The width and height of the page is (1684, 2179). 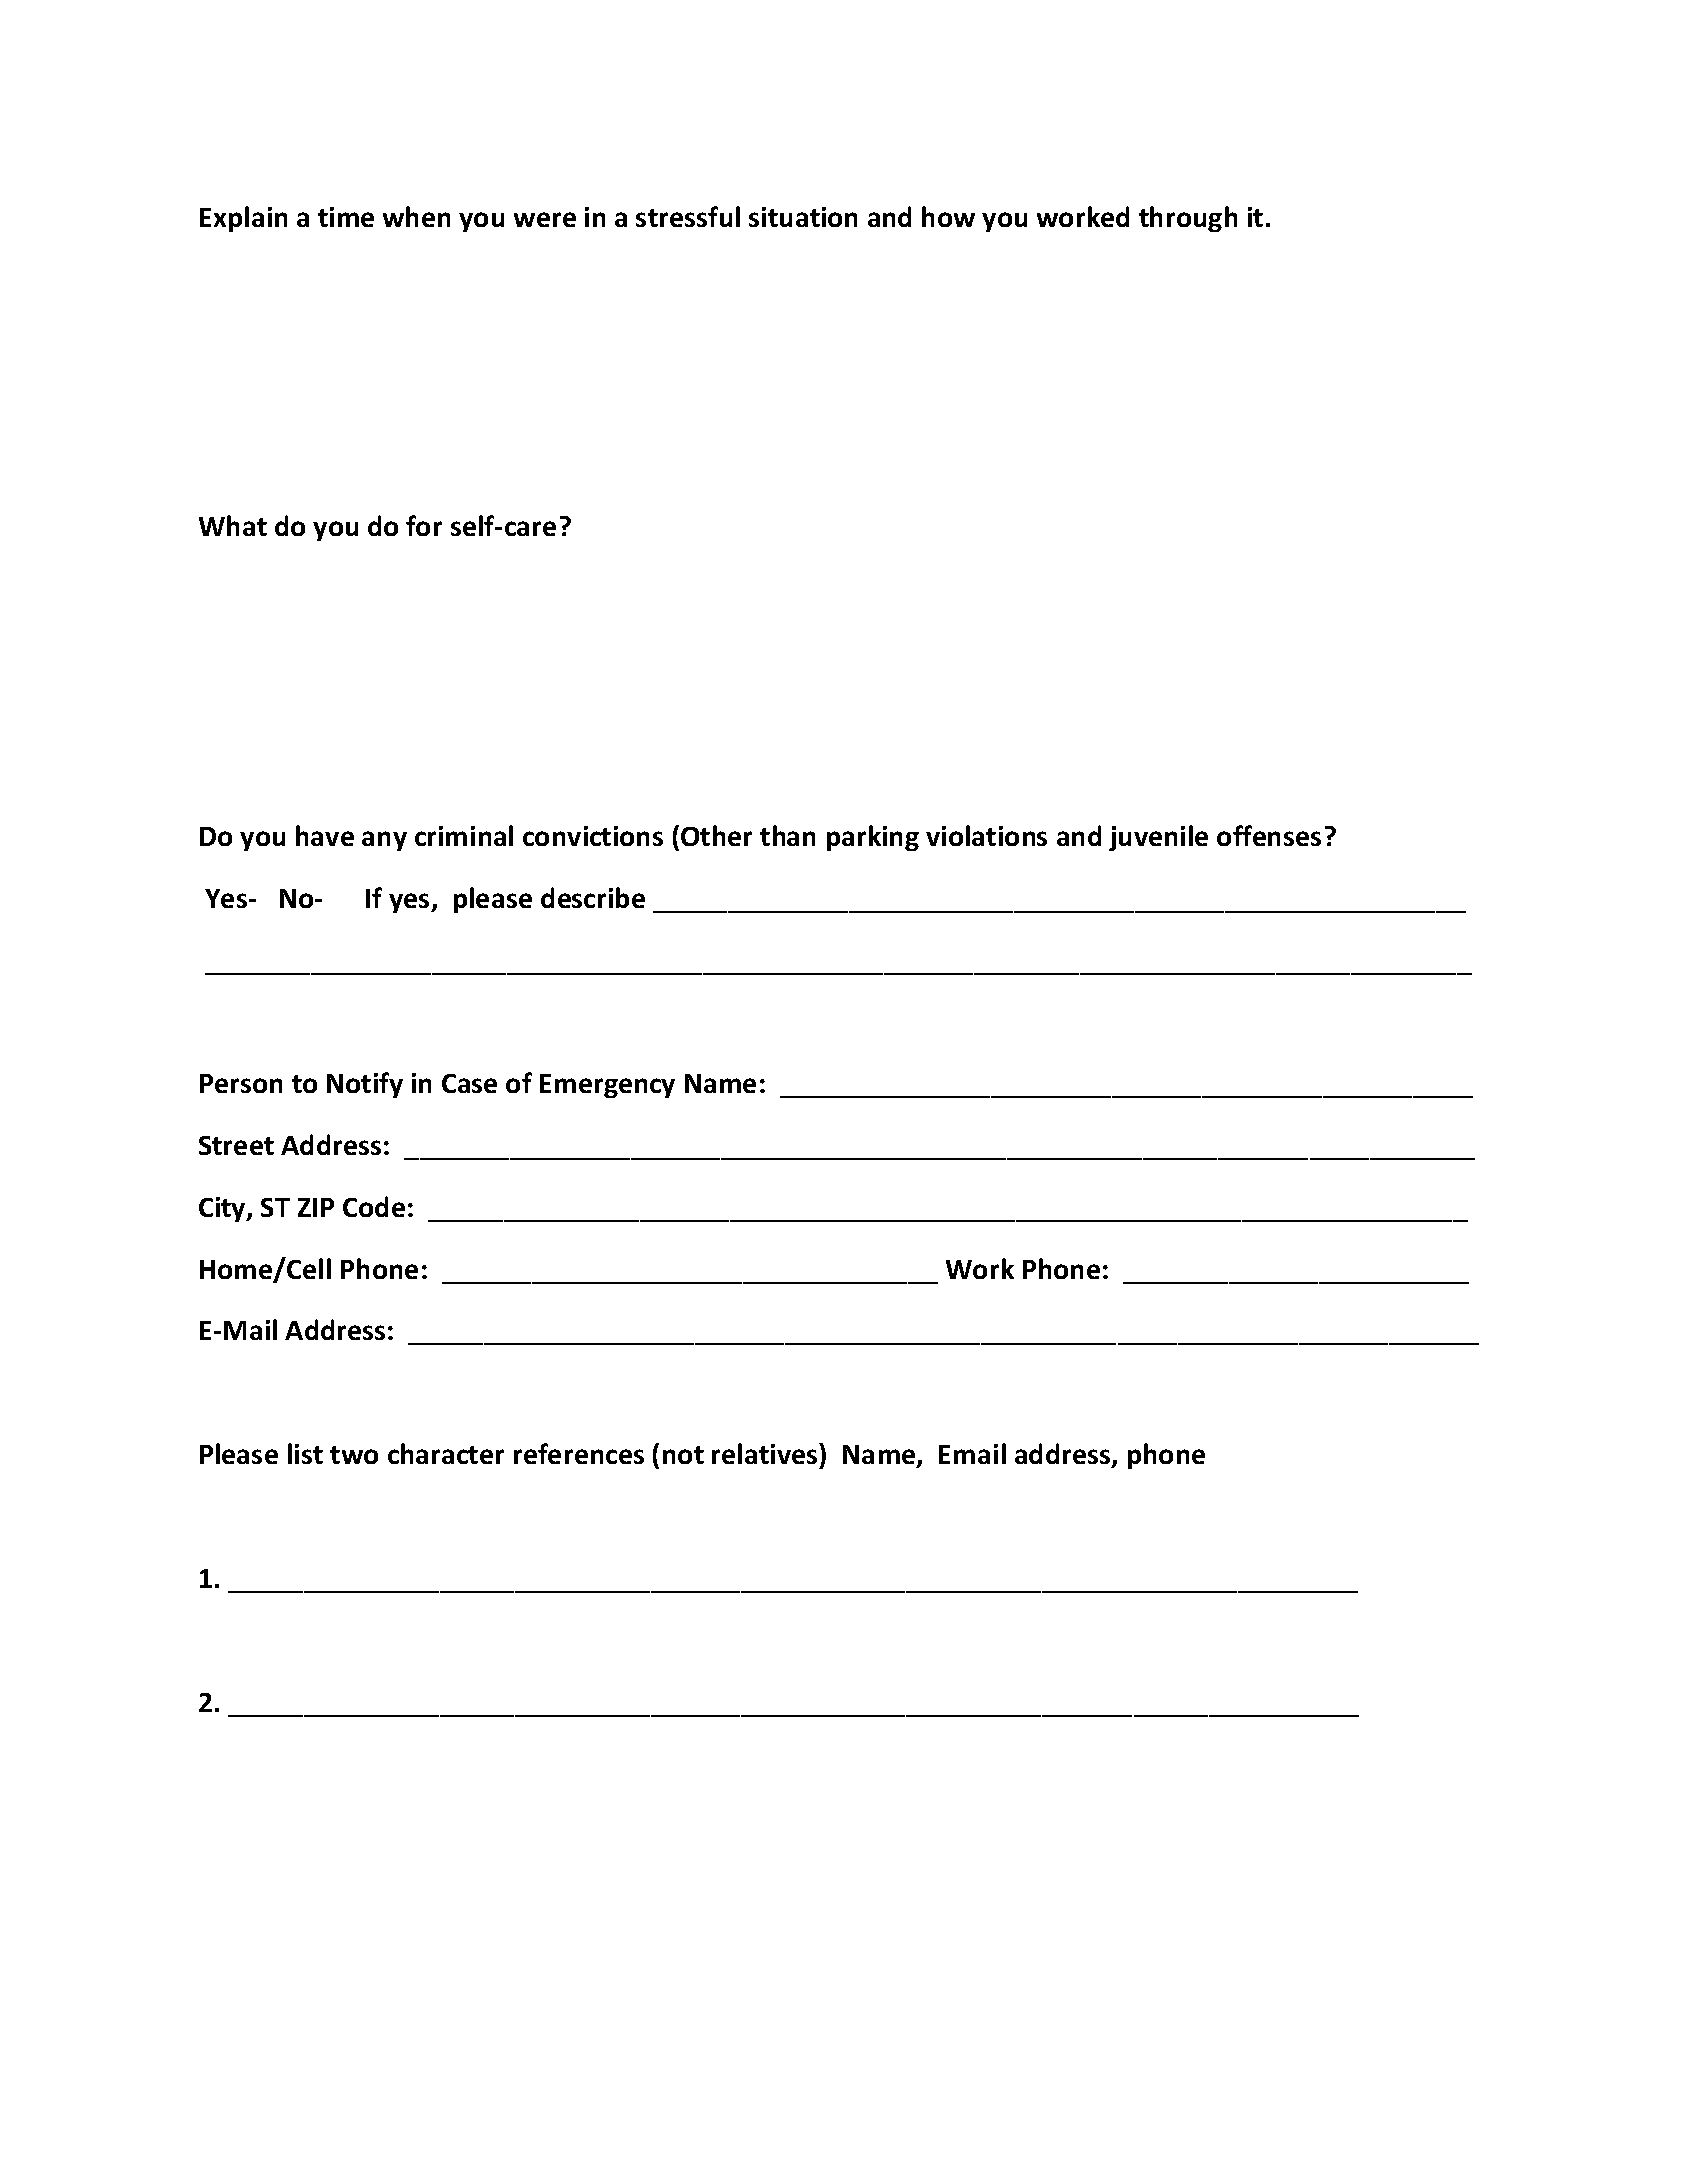 What do you see at coordinates (346, 217) in the page?
I see `time` at bounding box center [346, 217].
